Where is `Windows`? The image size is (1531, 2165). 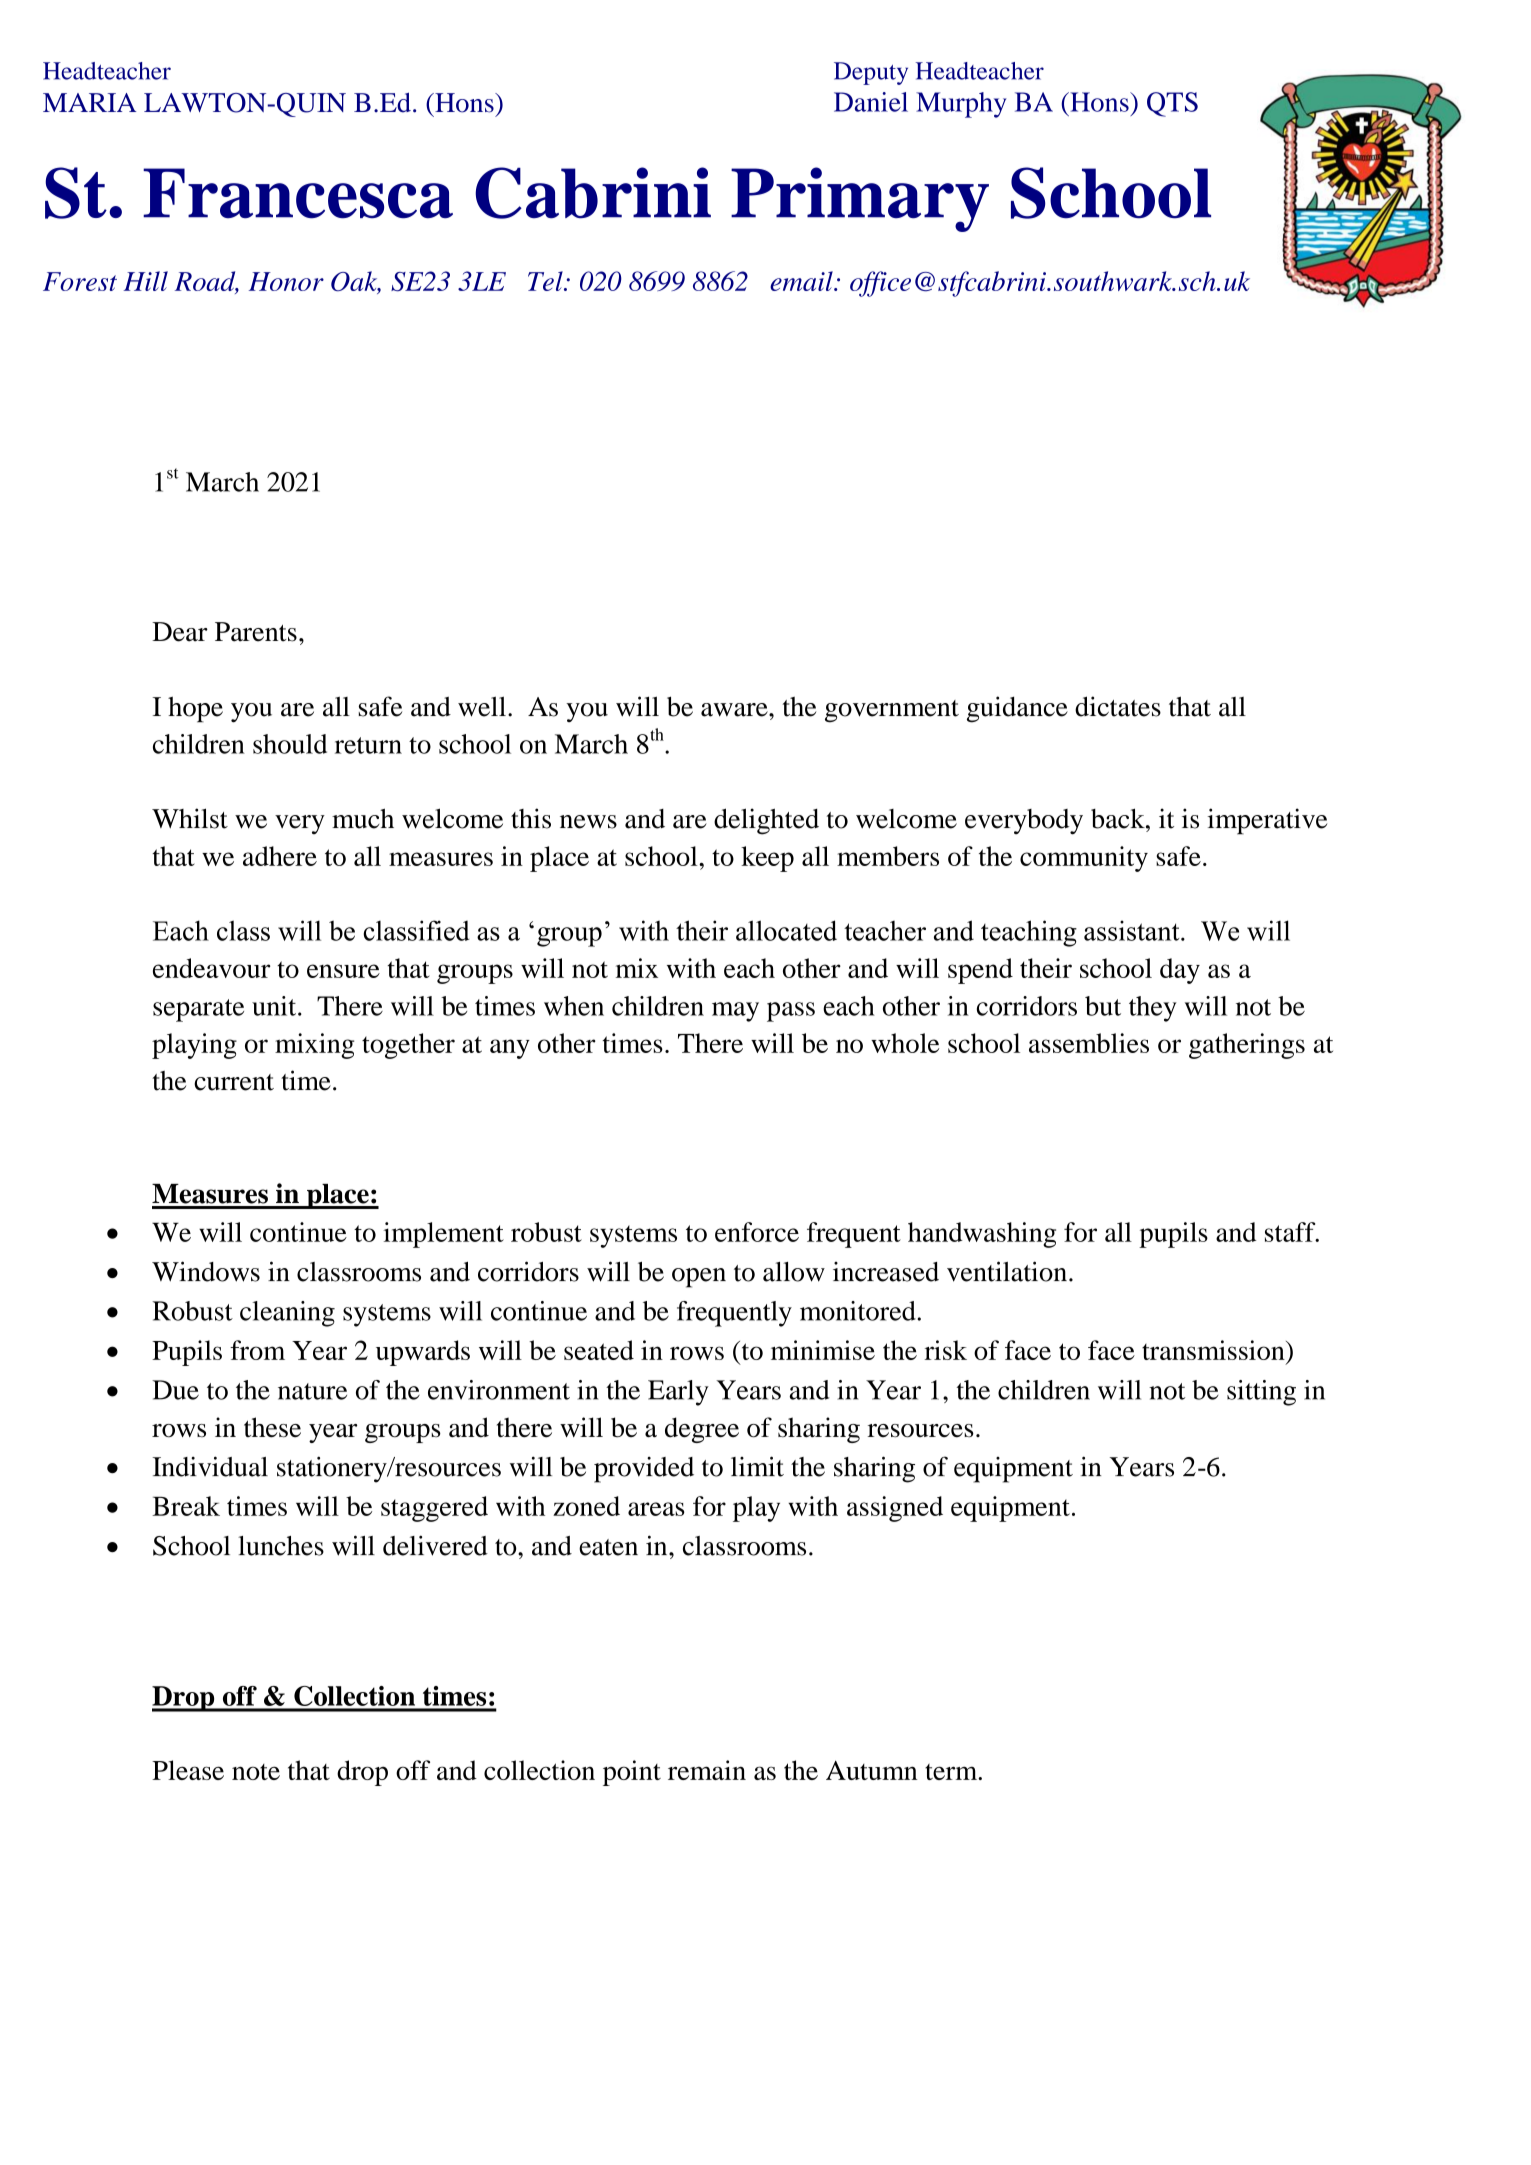
Windows is located at coordinates (206, 1271).
